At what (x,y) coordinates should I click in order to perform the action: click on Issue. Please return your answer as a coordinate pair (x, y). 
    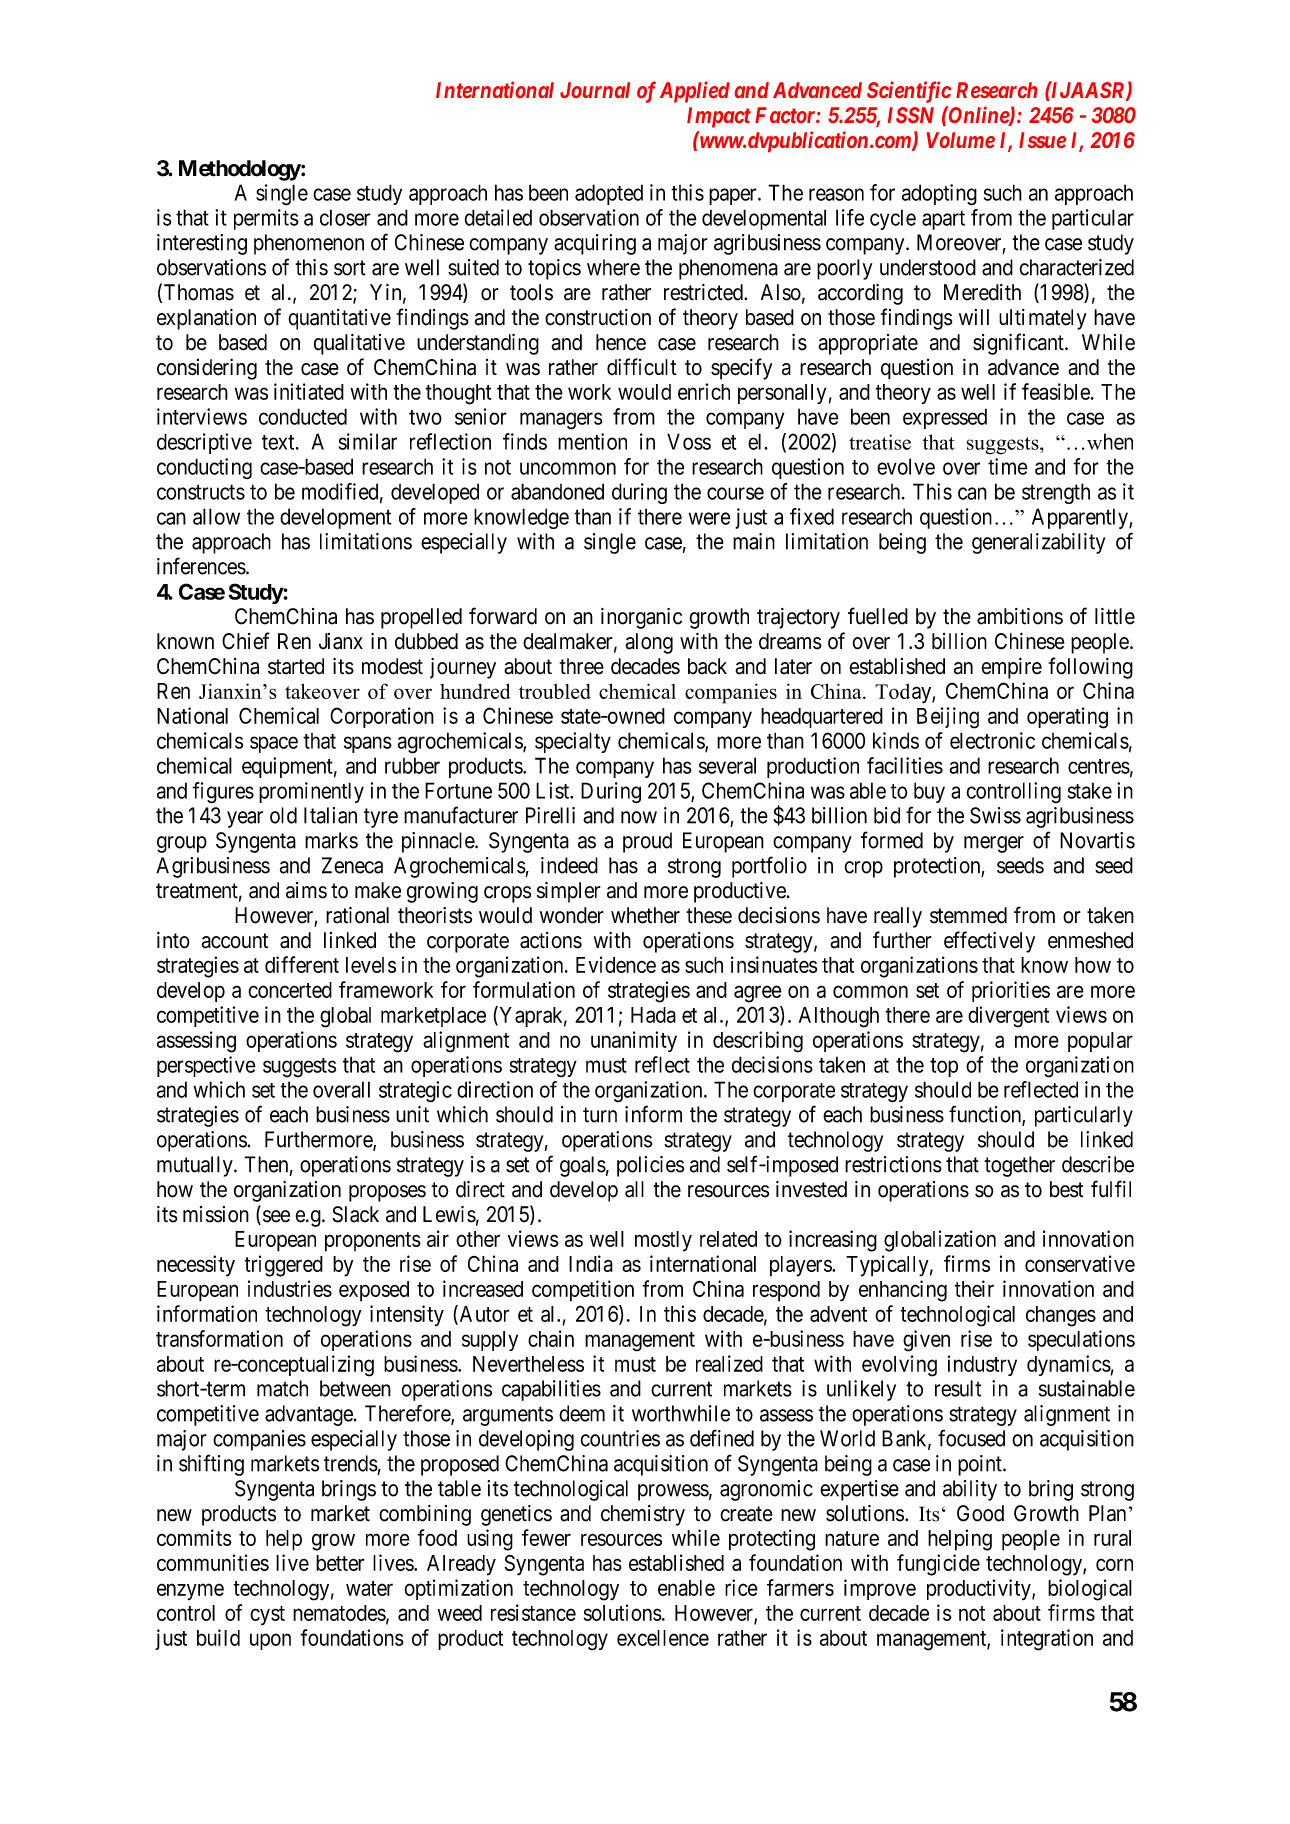
    Looking at the image, I should click on (1042, 140).
